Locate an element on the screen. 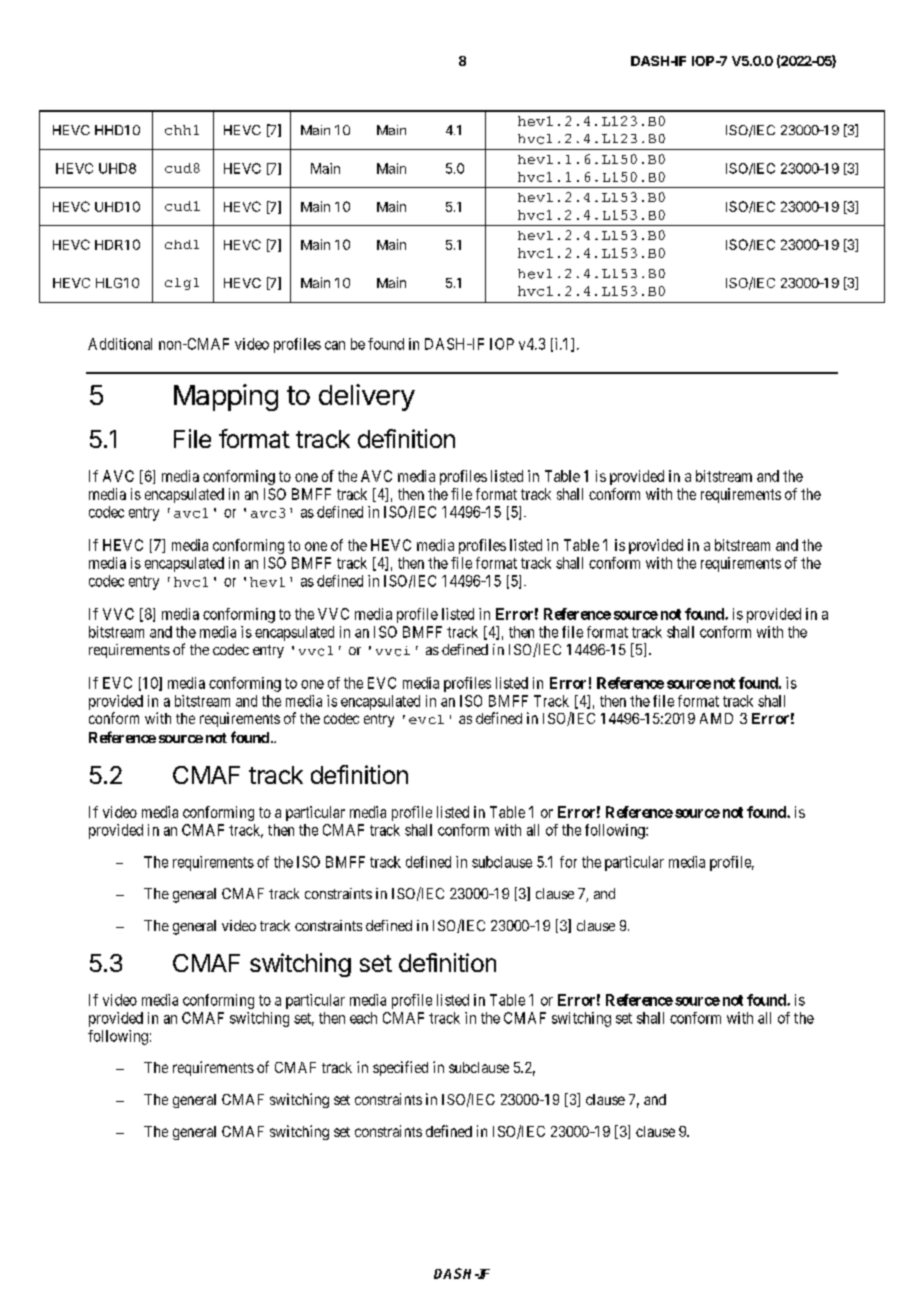 This screenshot has height=1308, width=924. Additional is located at coordinates (120, 344).
